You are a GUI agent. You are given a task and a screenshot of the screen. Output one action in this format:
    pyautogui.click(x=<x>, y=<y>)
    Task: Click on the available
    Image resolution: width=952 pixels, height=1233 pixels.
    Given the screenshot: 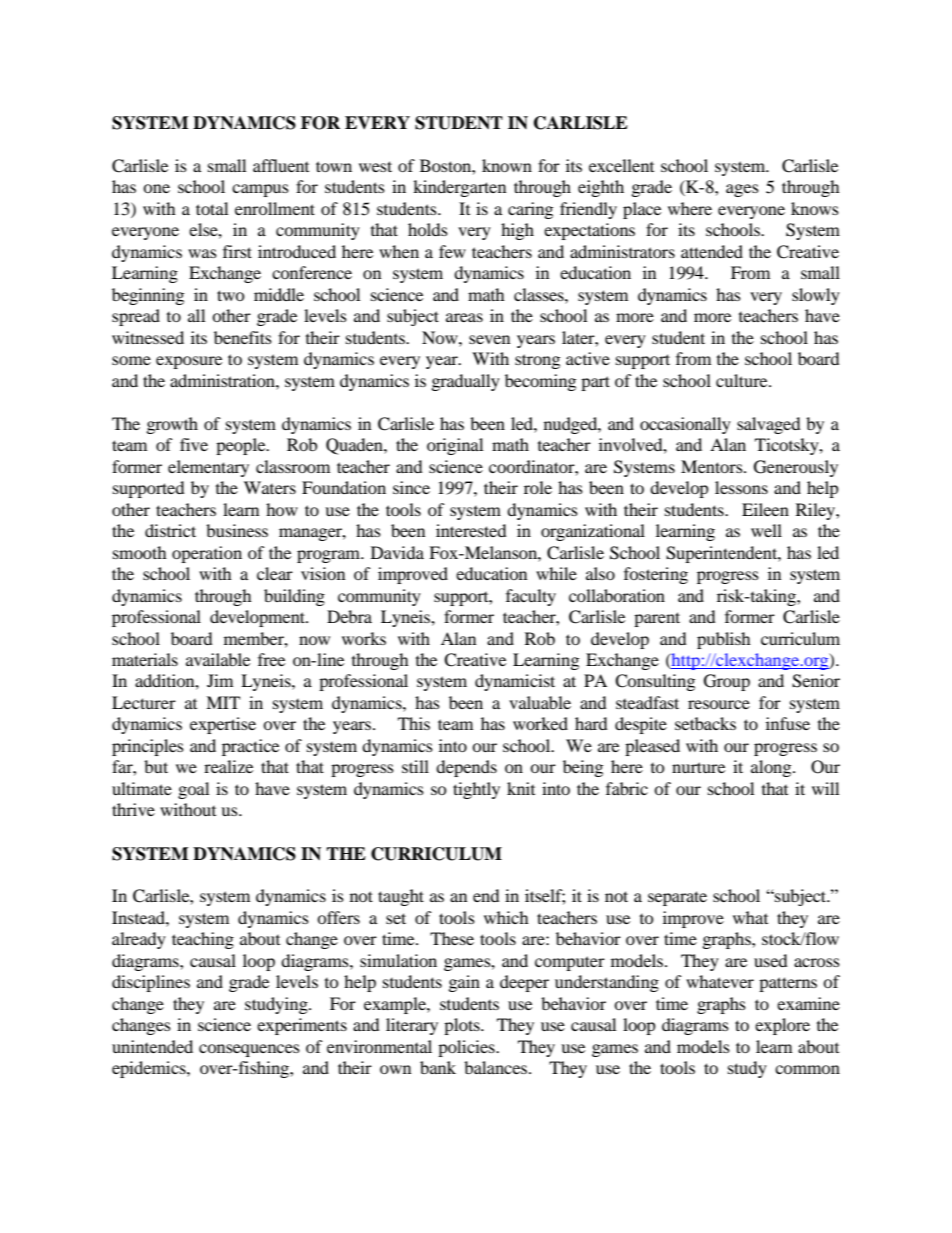 What is the action you would take?
    pyautogui.click(x=218, y=659)
